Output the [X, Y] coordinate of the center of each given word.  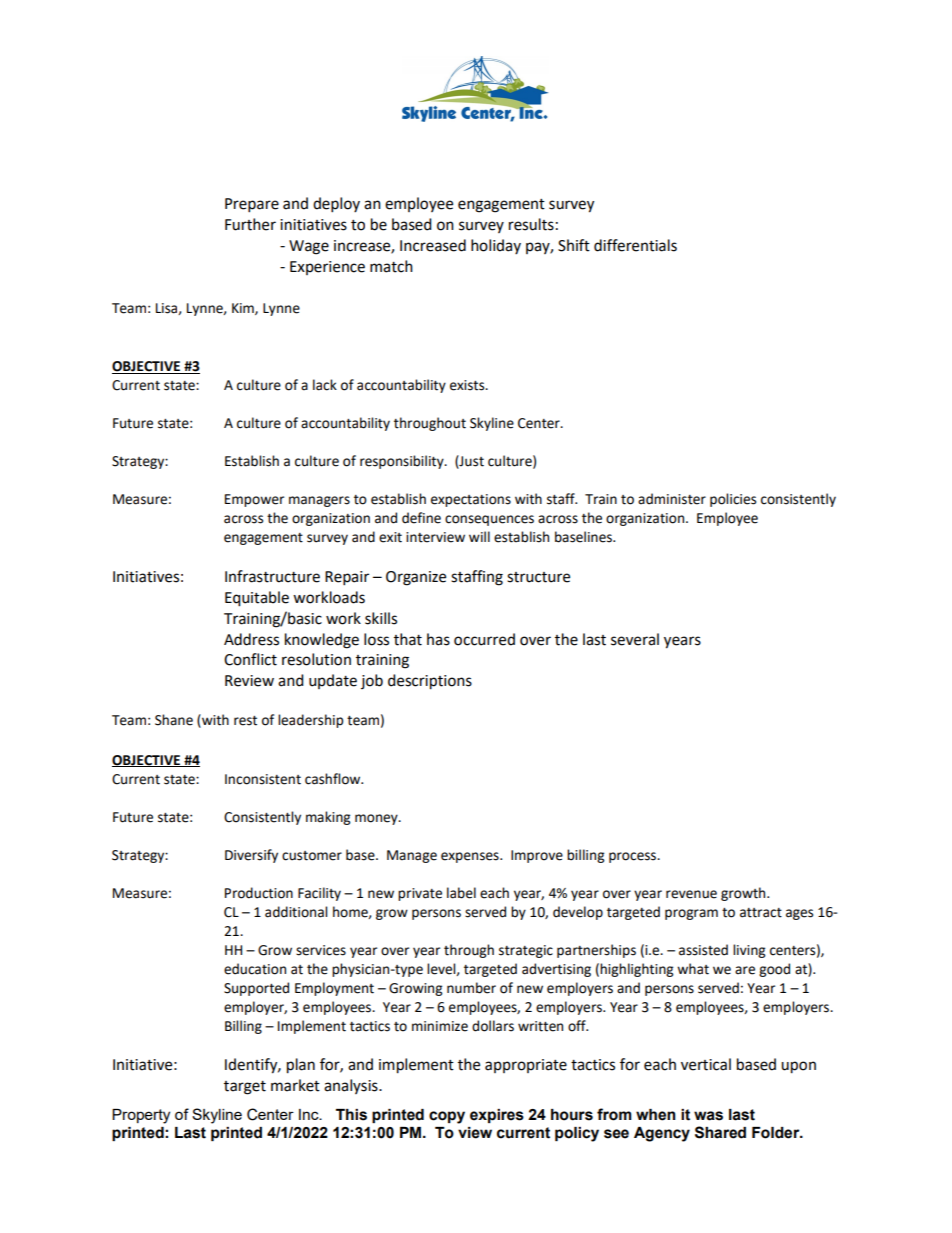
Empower [254, 500]
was [708, 1116]
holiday [496, 246]
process [633, 857]
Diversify [251, 856]
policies [733, 500]
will [479, 536]
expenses [471, 857]
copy [447, 1117]
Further [250, 224]
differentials [635, 245]
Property [141, 1116]
